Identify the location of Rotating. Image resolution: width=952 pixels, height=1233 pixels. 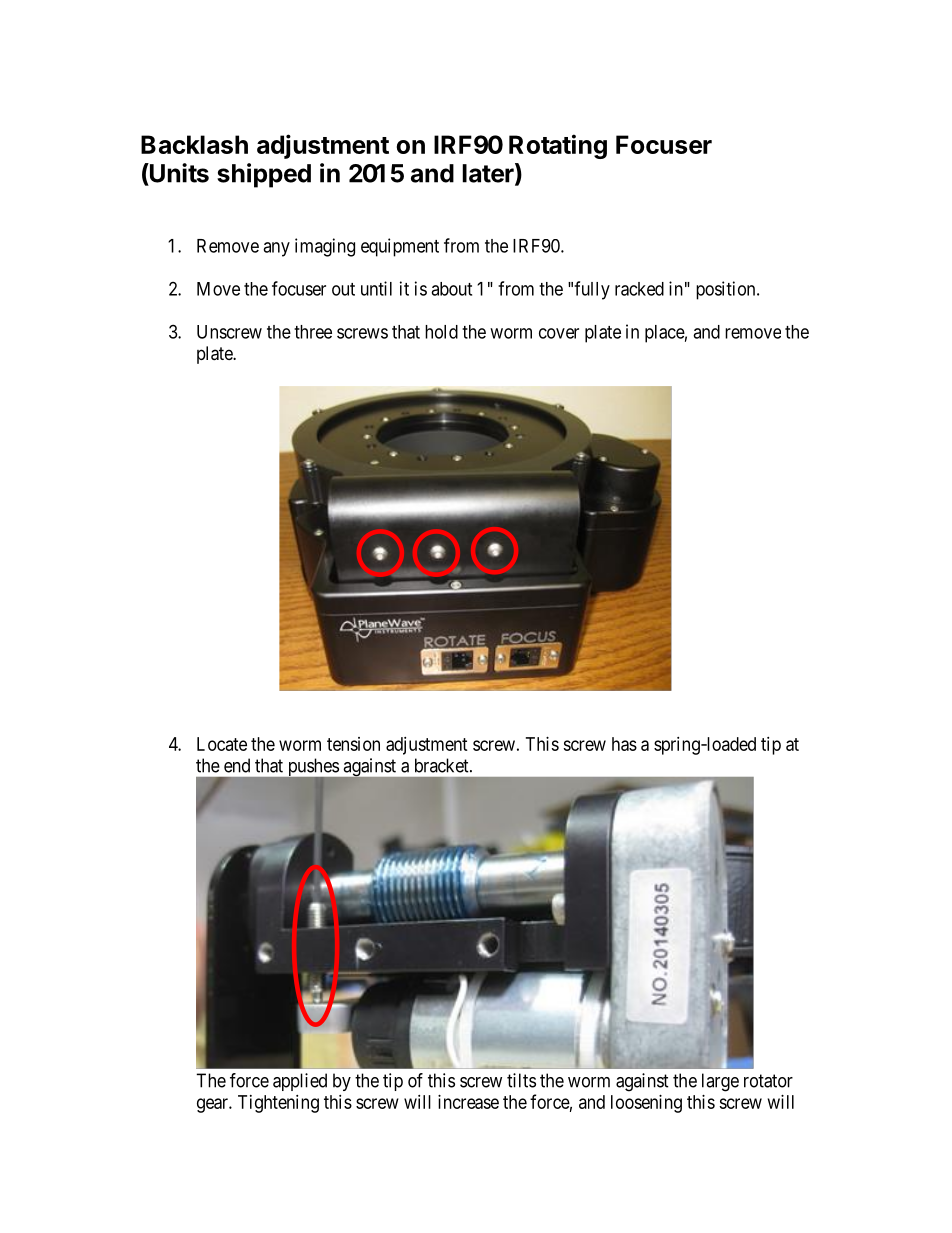
(558, 146).
